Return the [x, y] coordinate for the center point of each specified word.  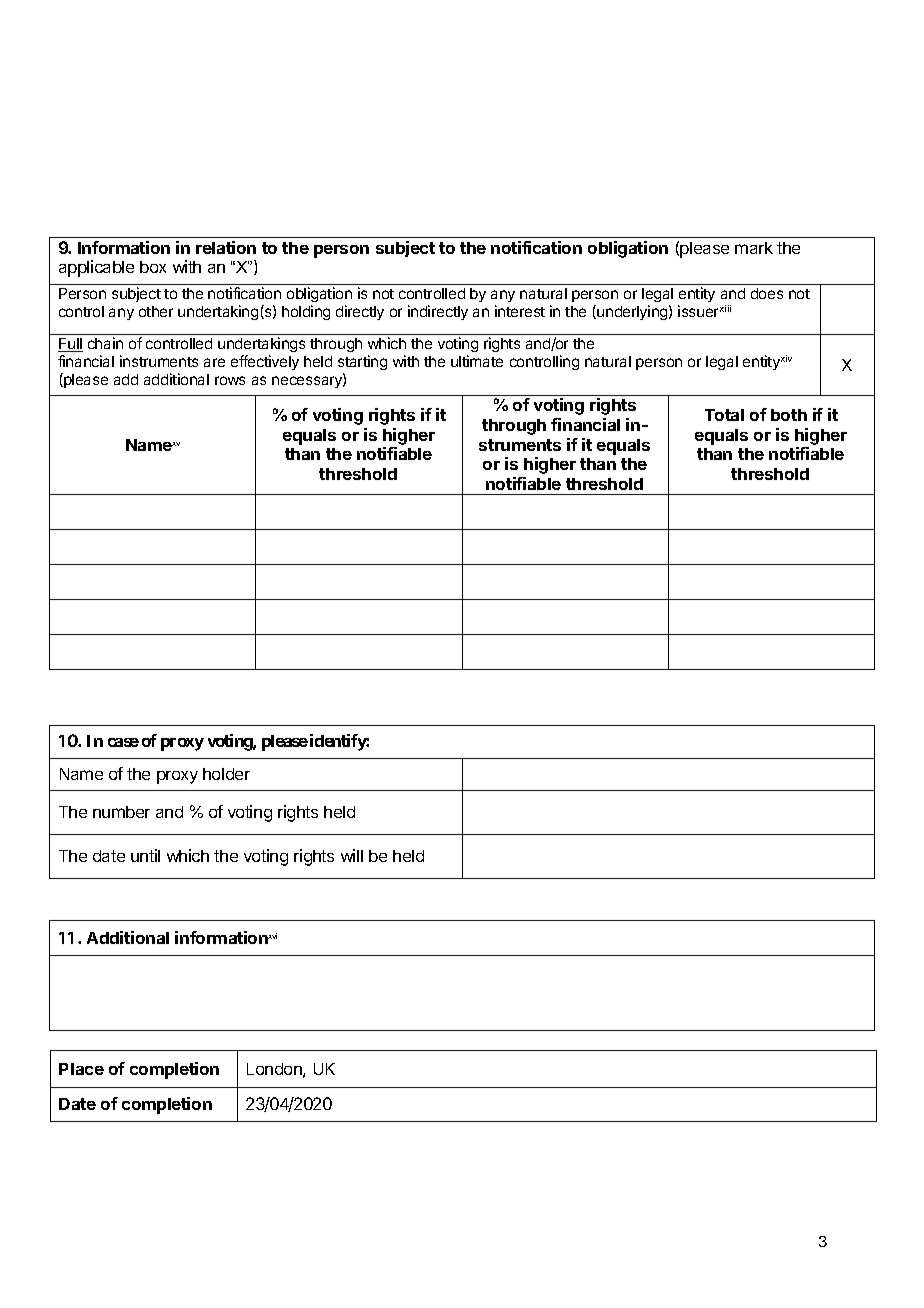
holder [226, 774]
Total [724, 415]
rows [230, 380]
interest [520, 311]
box [153, 267]
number [121, 812]
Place [81, 1069]
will [352, 855]
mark [754, 248]
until [145, 855]
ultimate [477, 361]
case [123, 742]
